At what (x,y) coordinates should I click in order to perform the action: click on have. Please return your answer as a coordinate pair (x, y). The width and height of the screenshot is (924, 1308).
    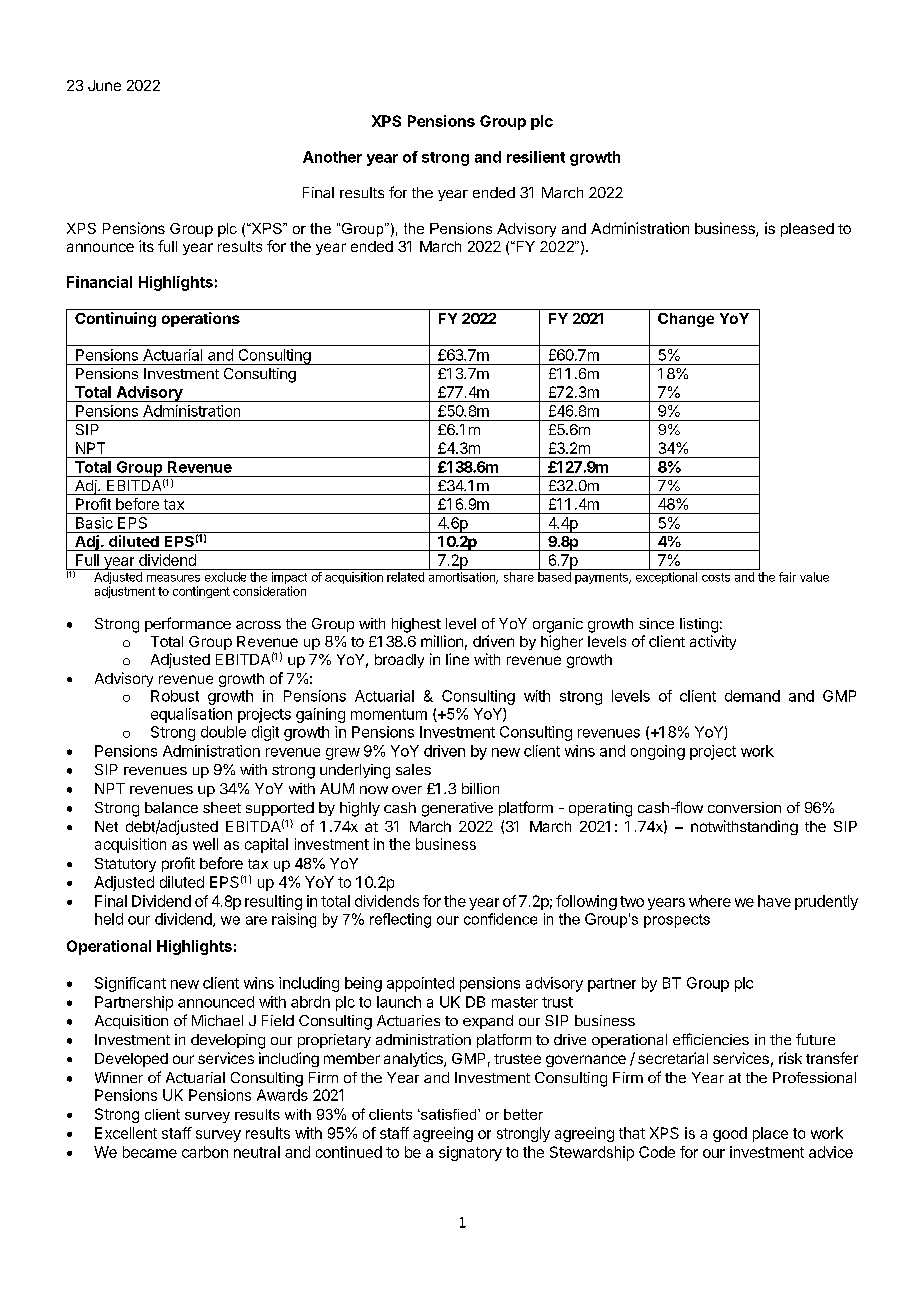
    Looking at the image, I should click on (774, 901).
